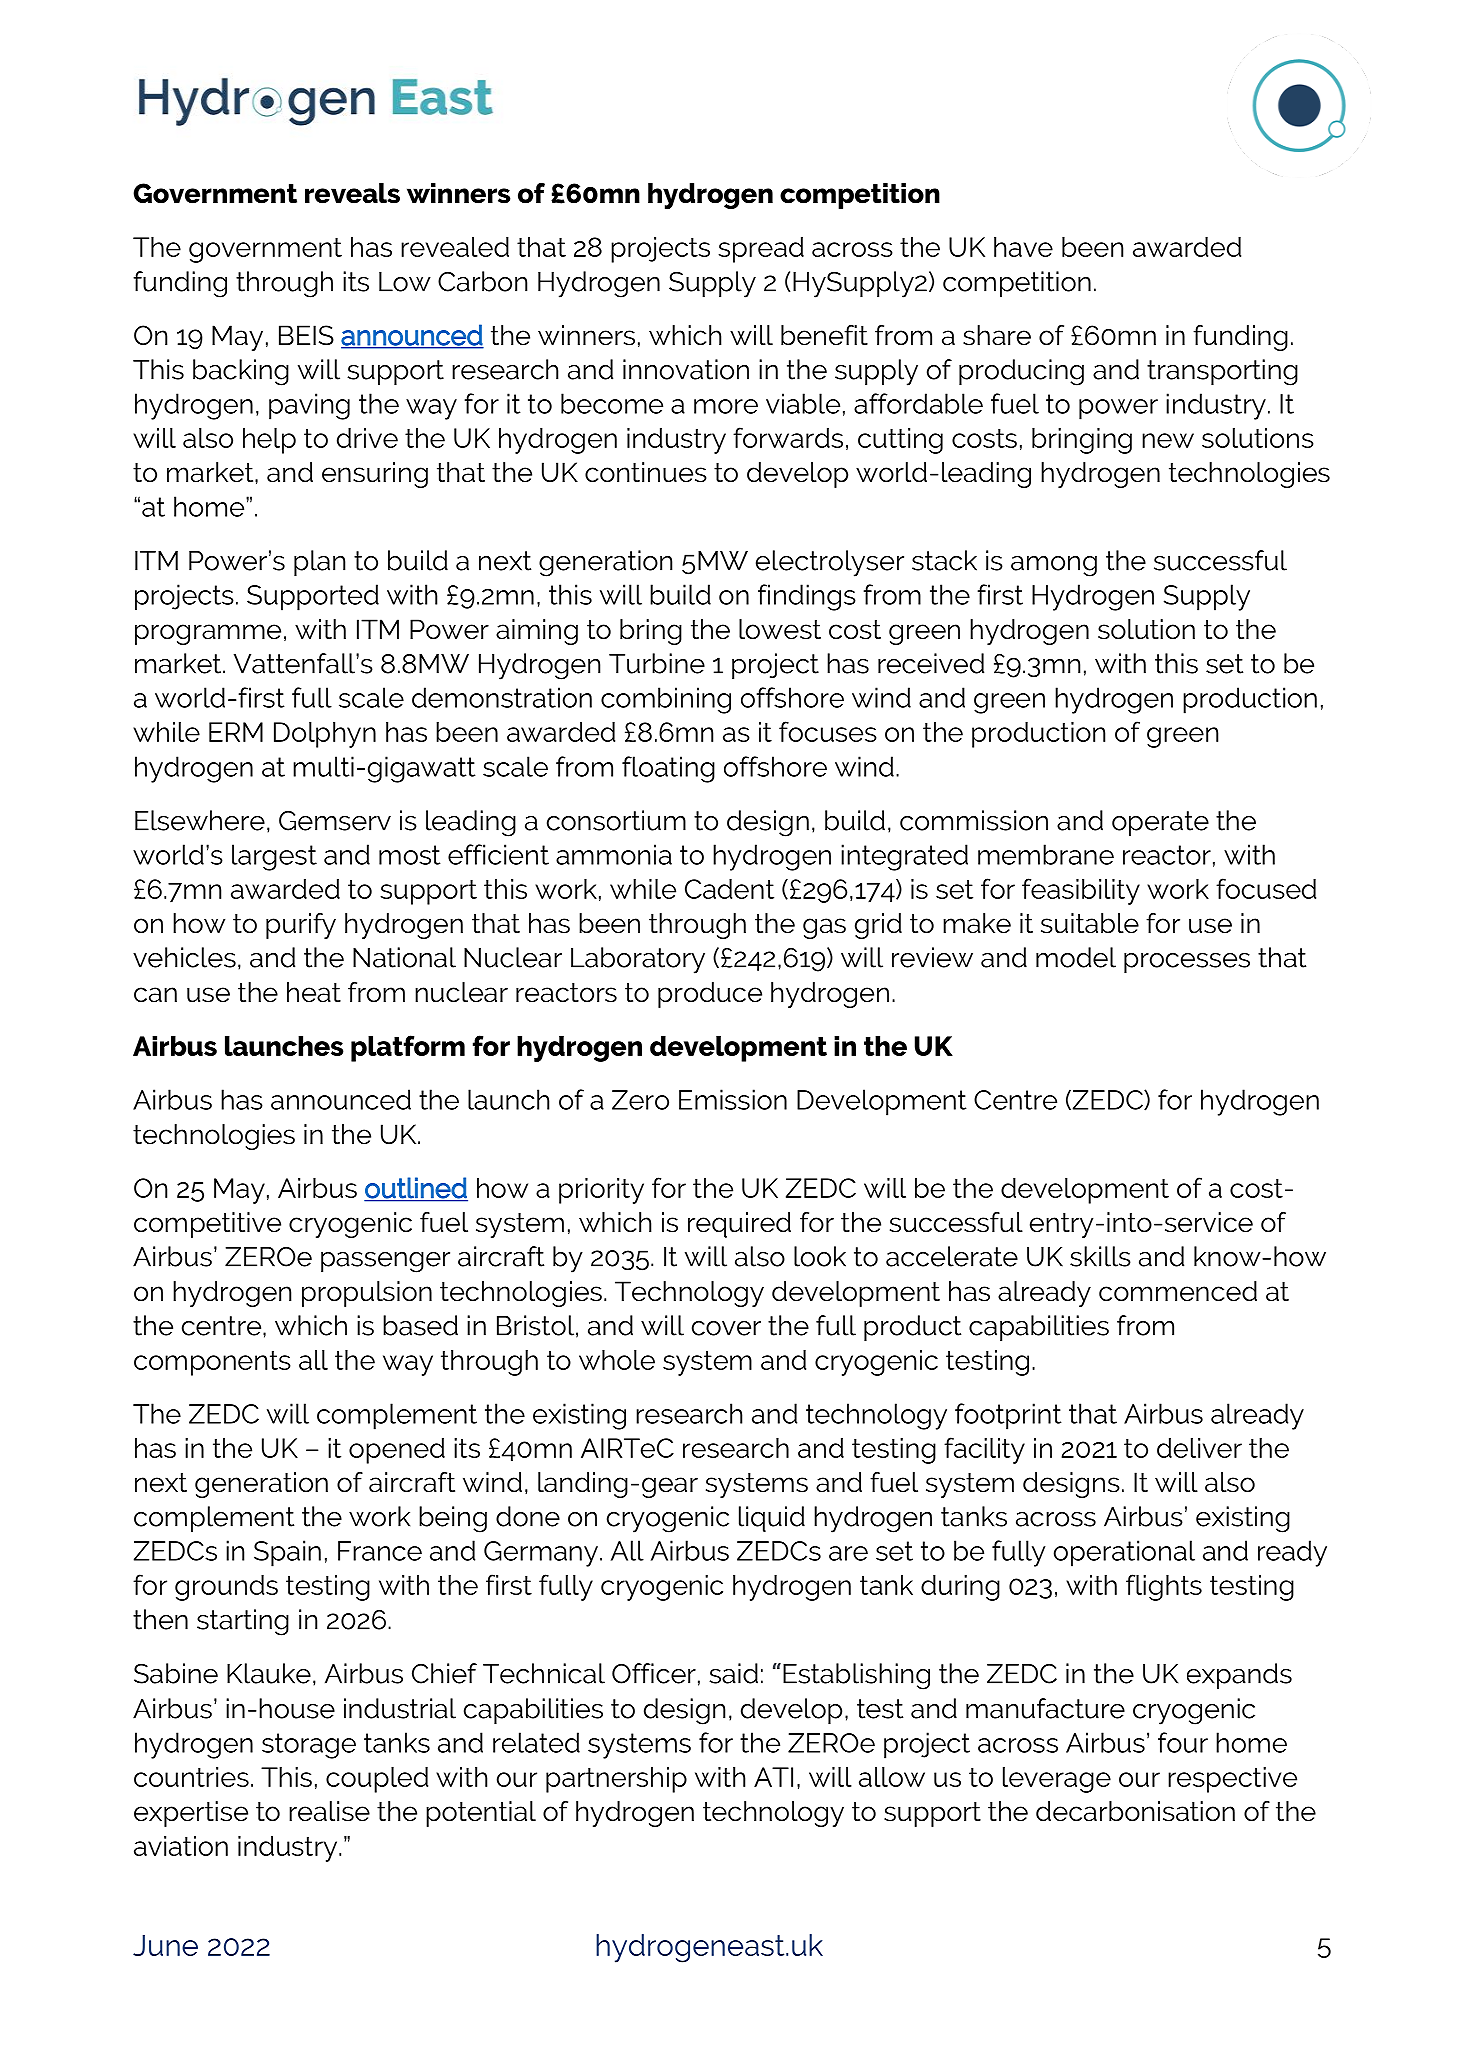  What do you see at coordinates (1199, 1448) in the page?
I see `deliver` at bounding box center [1199, 1448].
